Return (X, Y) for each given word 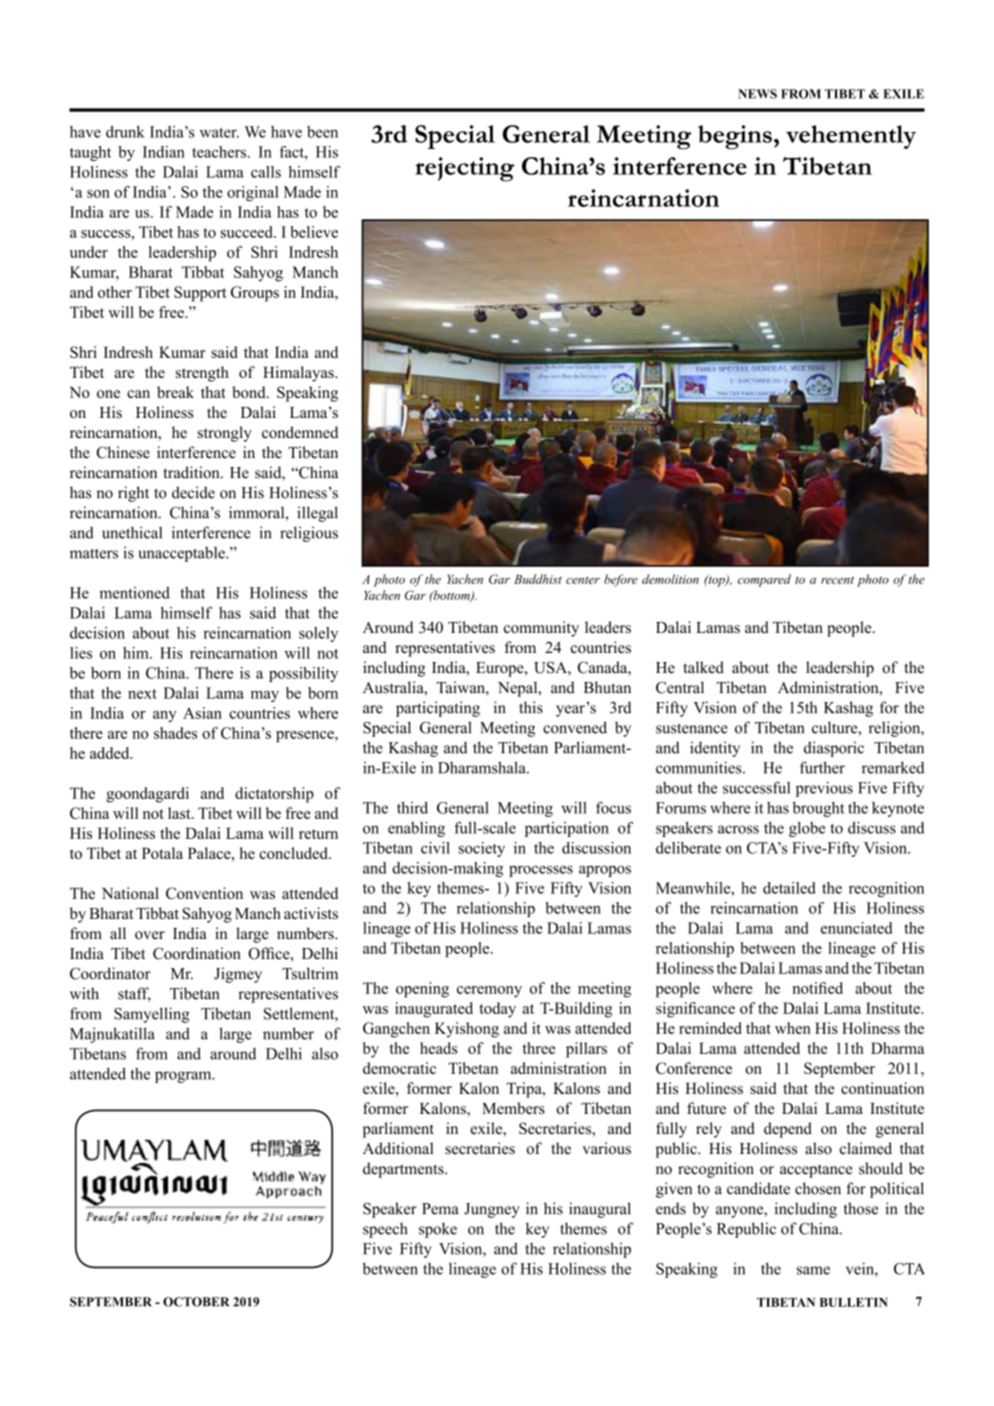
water (219, 132)
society (482, 849)
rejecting (464, 169)
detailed (789, 888)
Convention (204, 893)
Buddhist (538, 579)
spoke (438, 1230)
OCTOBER (196, 1302)
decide (193, 492)
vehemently (851, 137)
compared (764, 580)
